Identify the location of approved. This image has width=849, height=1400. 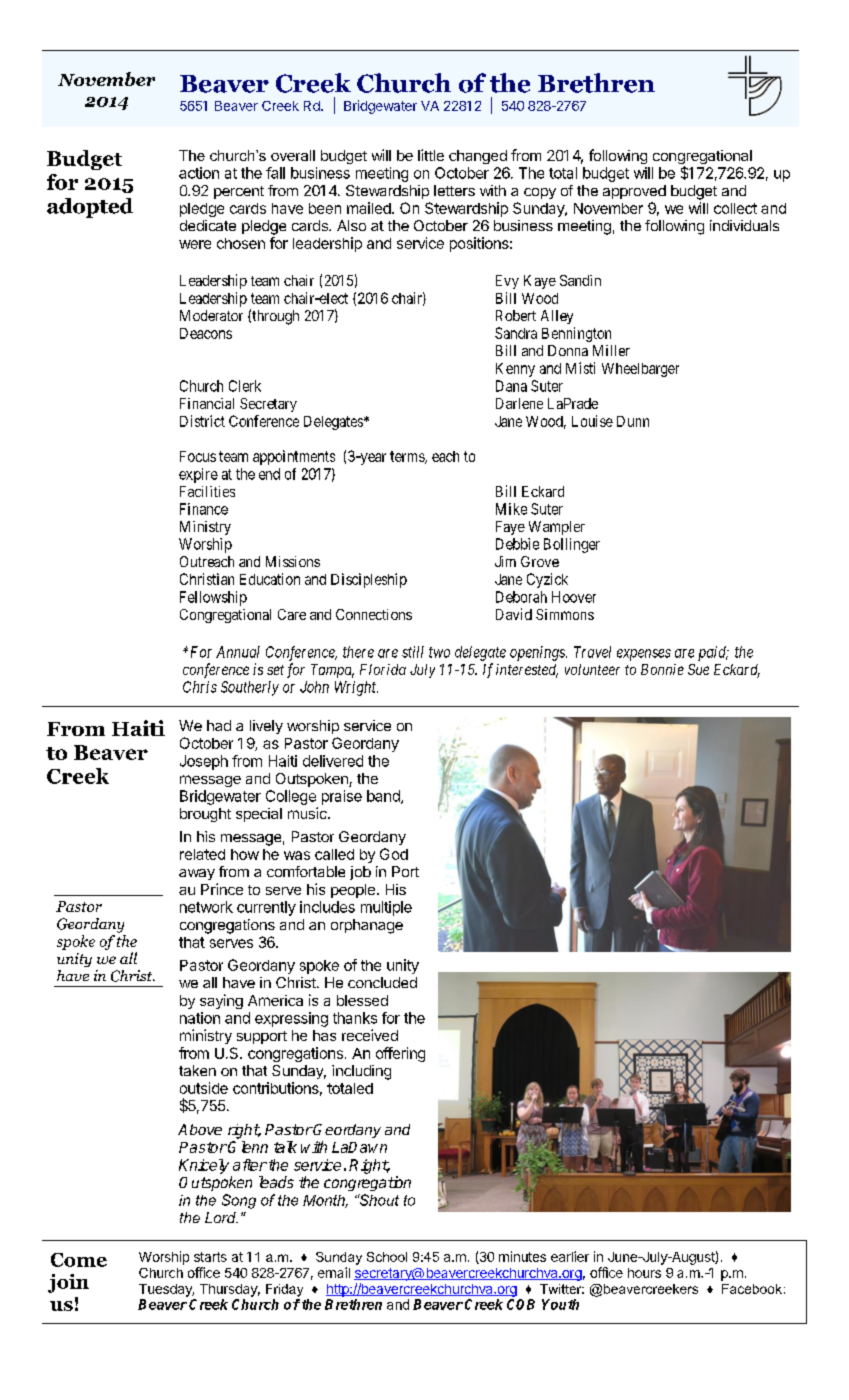
(634, 192).
